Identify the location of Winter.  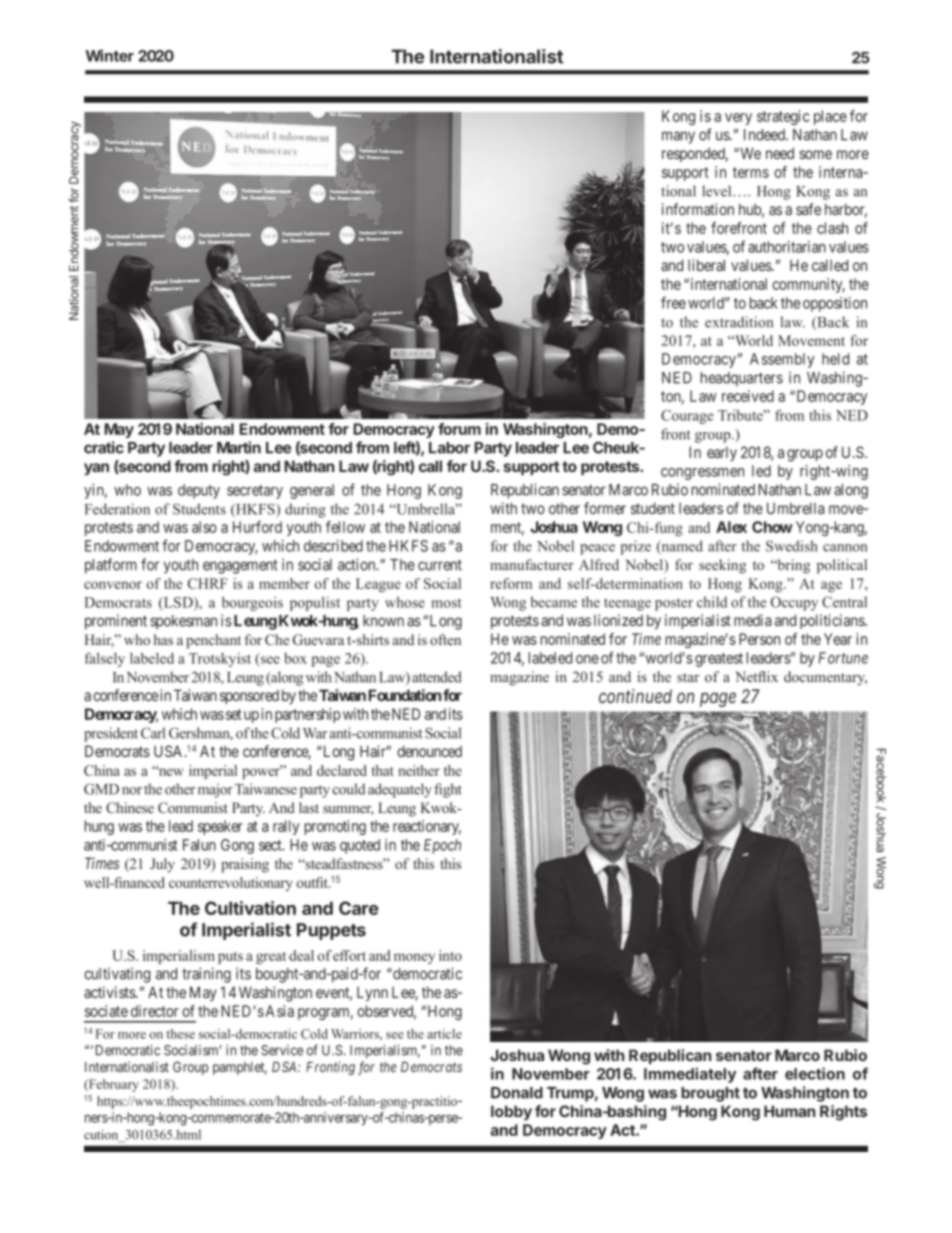
(109, 55).
